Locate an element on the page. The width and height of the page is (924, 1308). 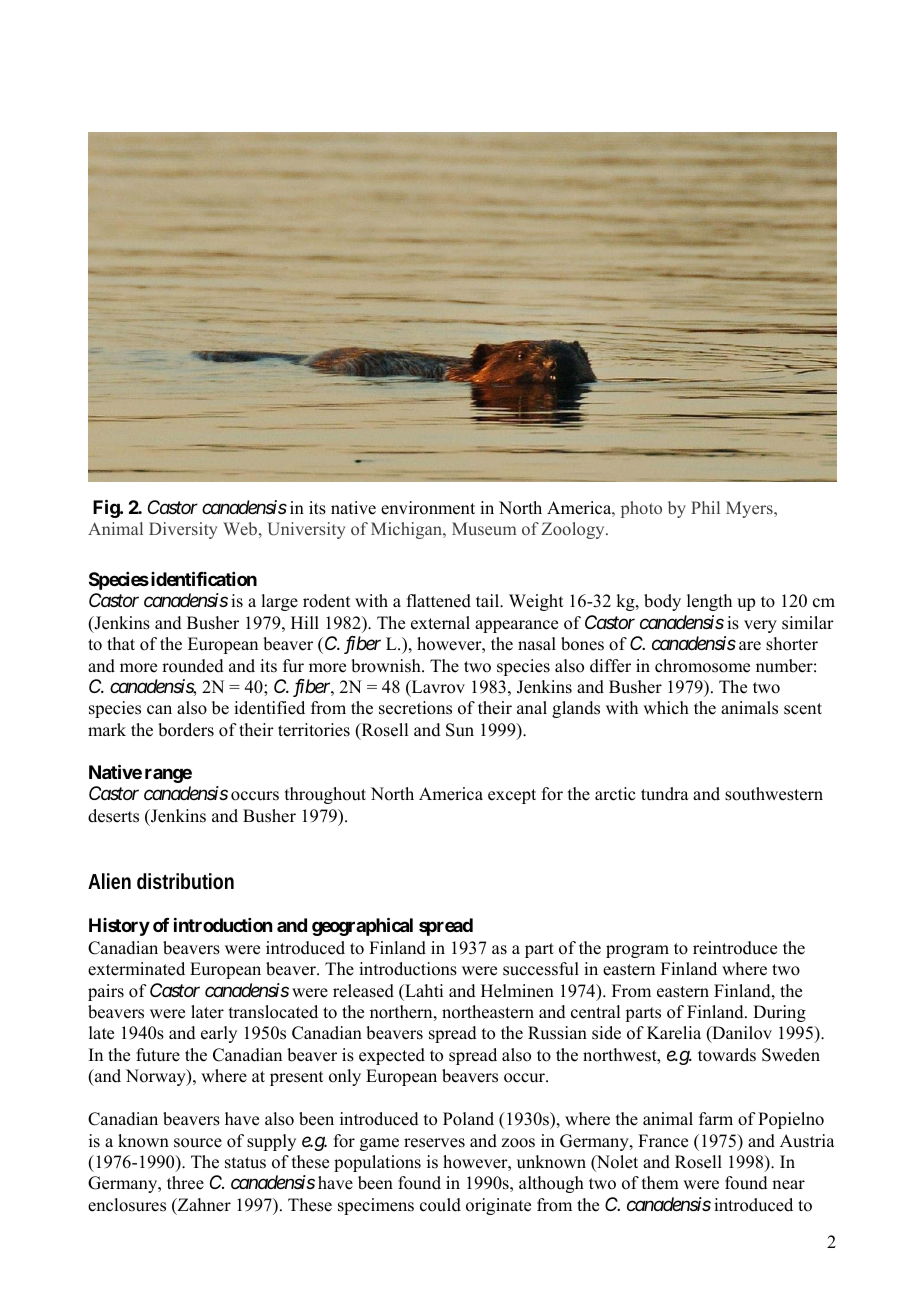
Phil is located at coordinates (705, 507).
